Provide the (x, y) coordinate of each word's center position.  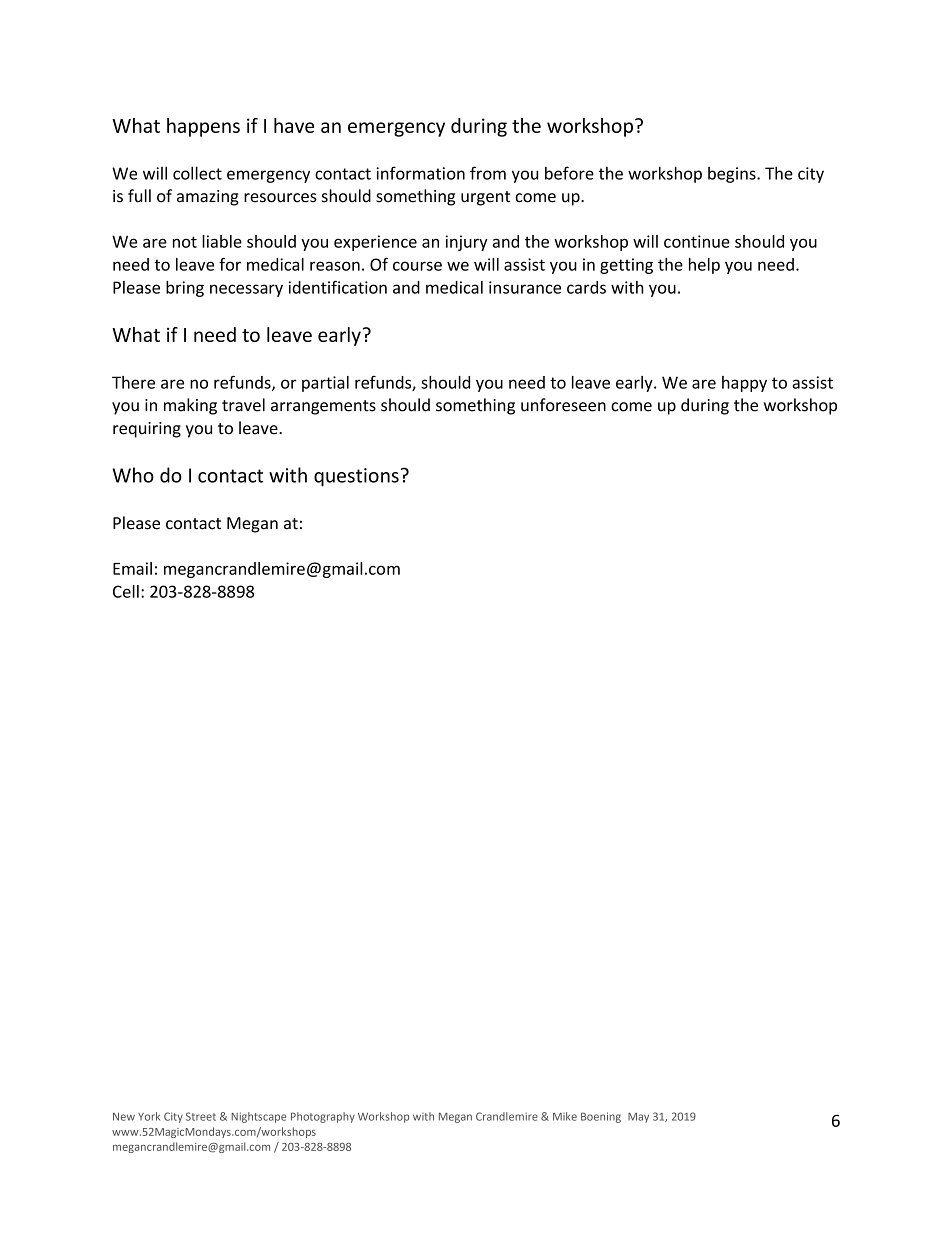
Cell (126, 591)
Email (132, 568)
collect (197, 173)
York (149, 1116)
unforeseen (563, 405)
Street (201, 1116)
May (638, 1118)
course (417, 266)
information (420, 173)
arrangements (323, 407)
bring (185, 289)
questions (356, 477)
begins (733, 175)
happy (744, 384)
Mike (565, 1116)
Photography (323, 1117)
